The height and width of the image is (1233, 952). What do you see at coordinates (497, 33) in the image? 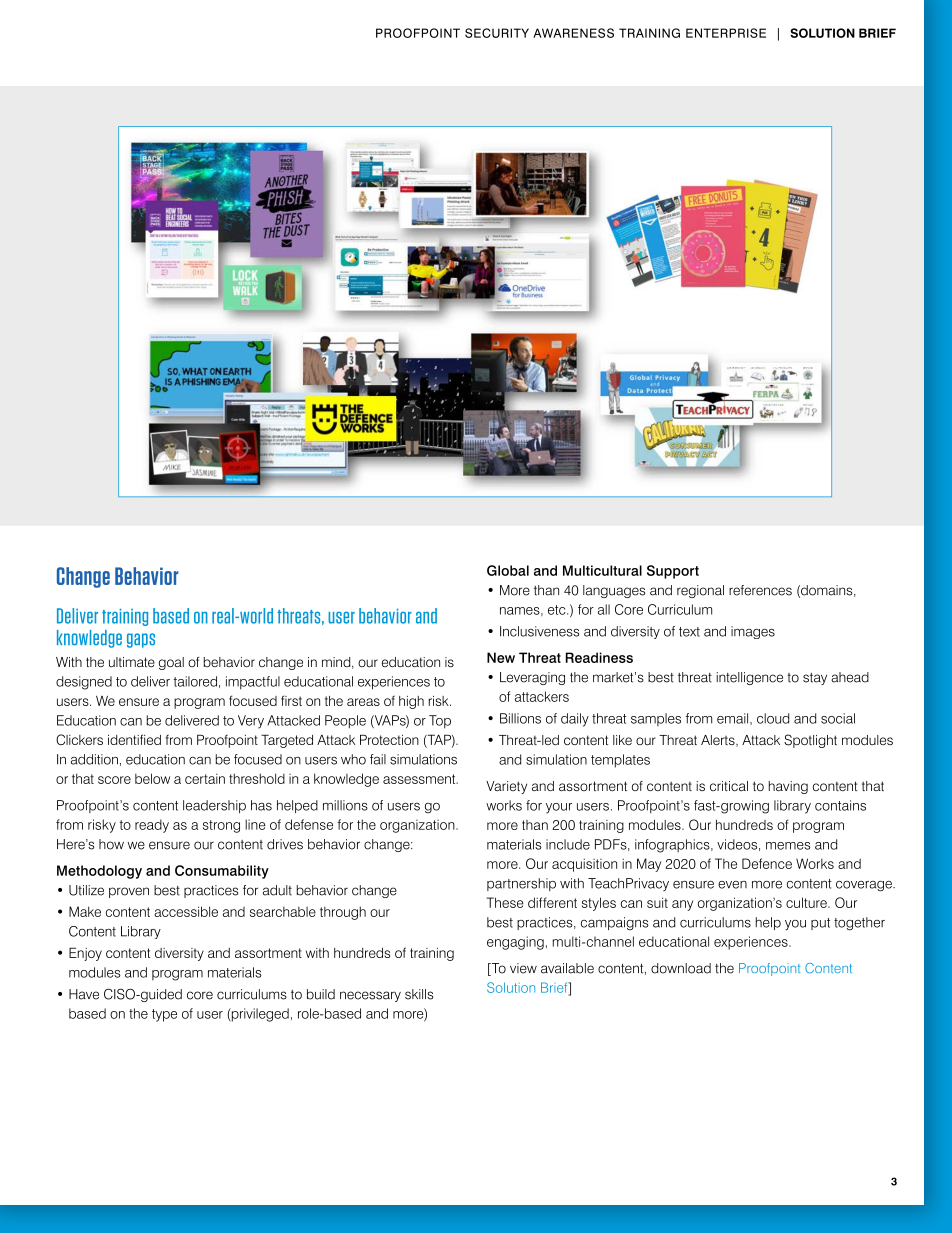
I see `SECURITY` at bounding box center [497, 33].
